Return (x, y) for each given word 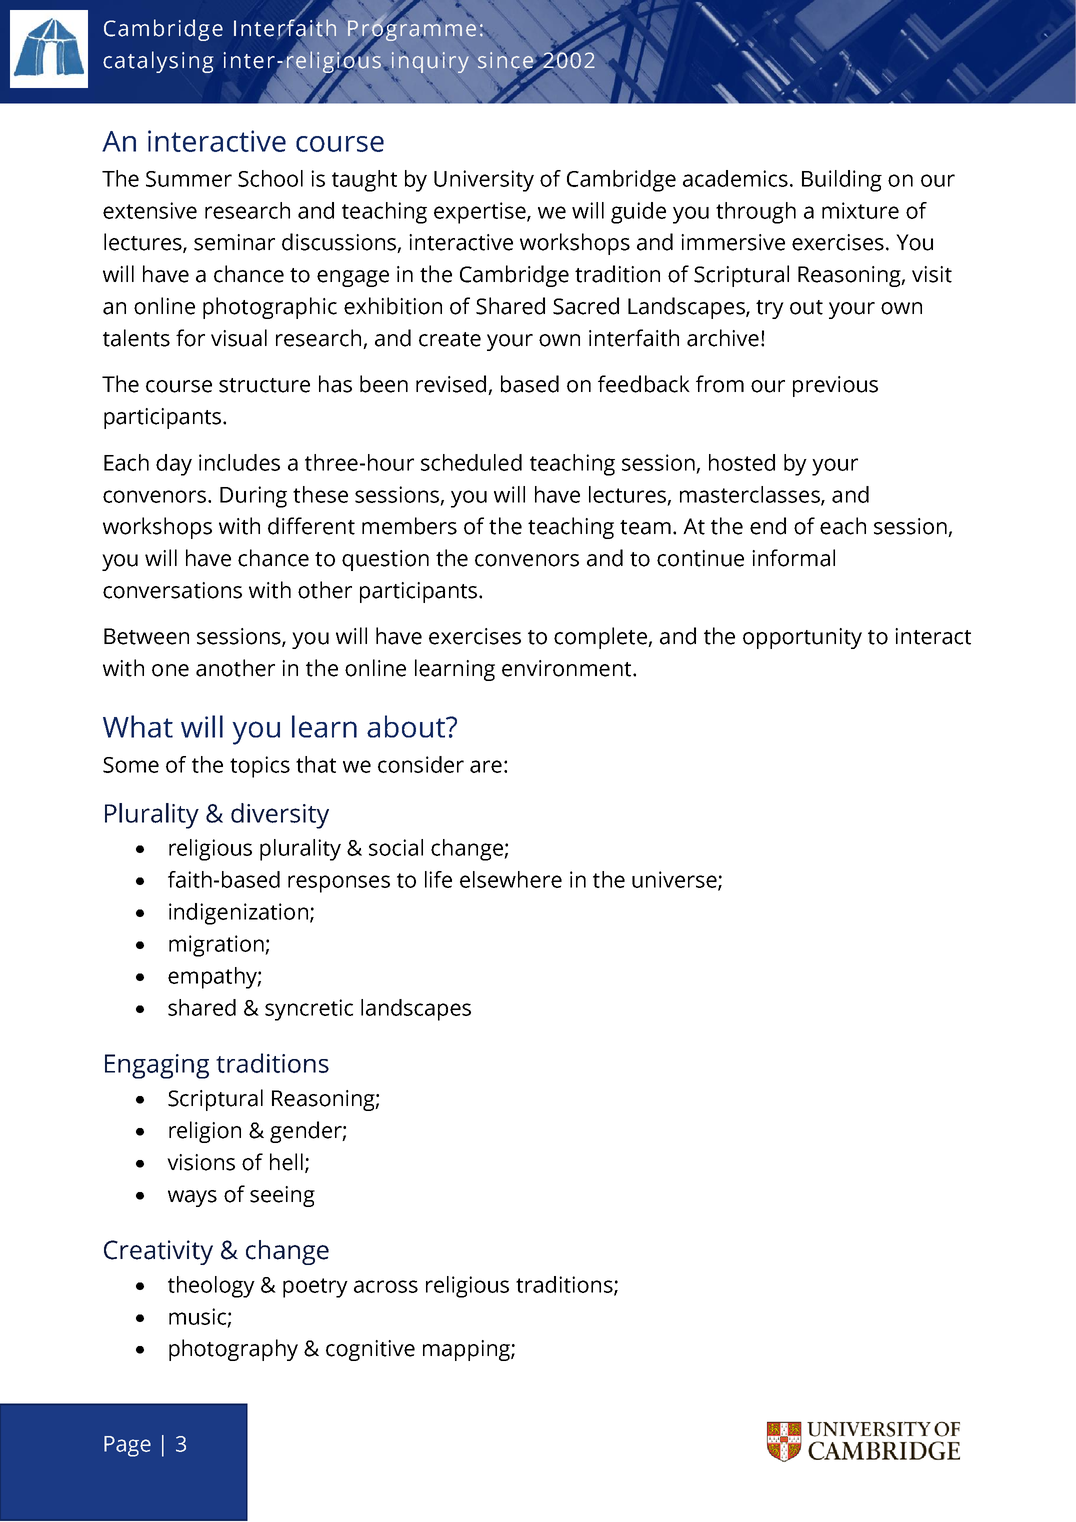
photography (233, 1350)
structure (264, 385)
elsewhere (511, 879)
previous (835, 386)
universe (675, 880)
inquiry (430, 61)
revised (452, 385)
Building (842, 181)
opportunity (802, 638)
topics (260, 767)
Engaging (157, 1066)
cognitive (370, 1350)
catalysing (158, 62)
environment (568, 668)
